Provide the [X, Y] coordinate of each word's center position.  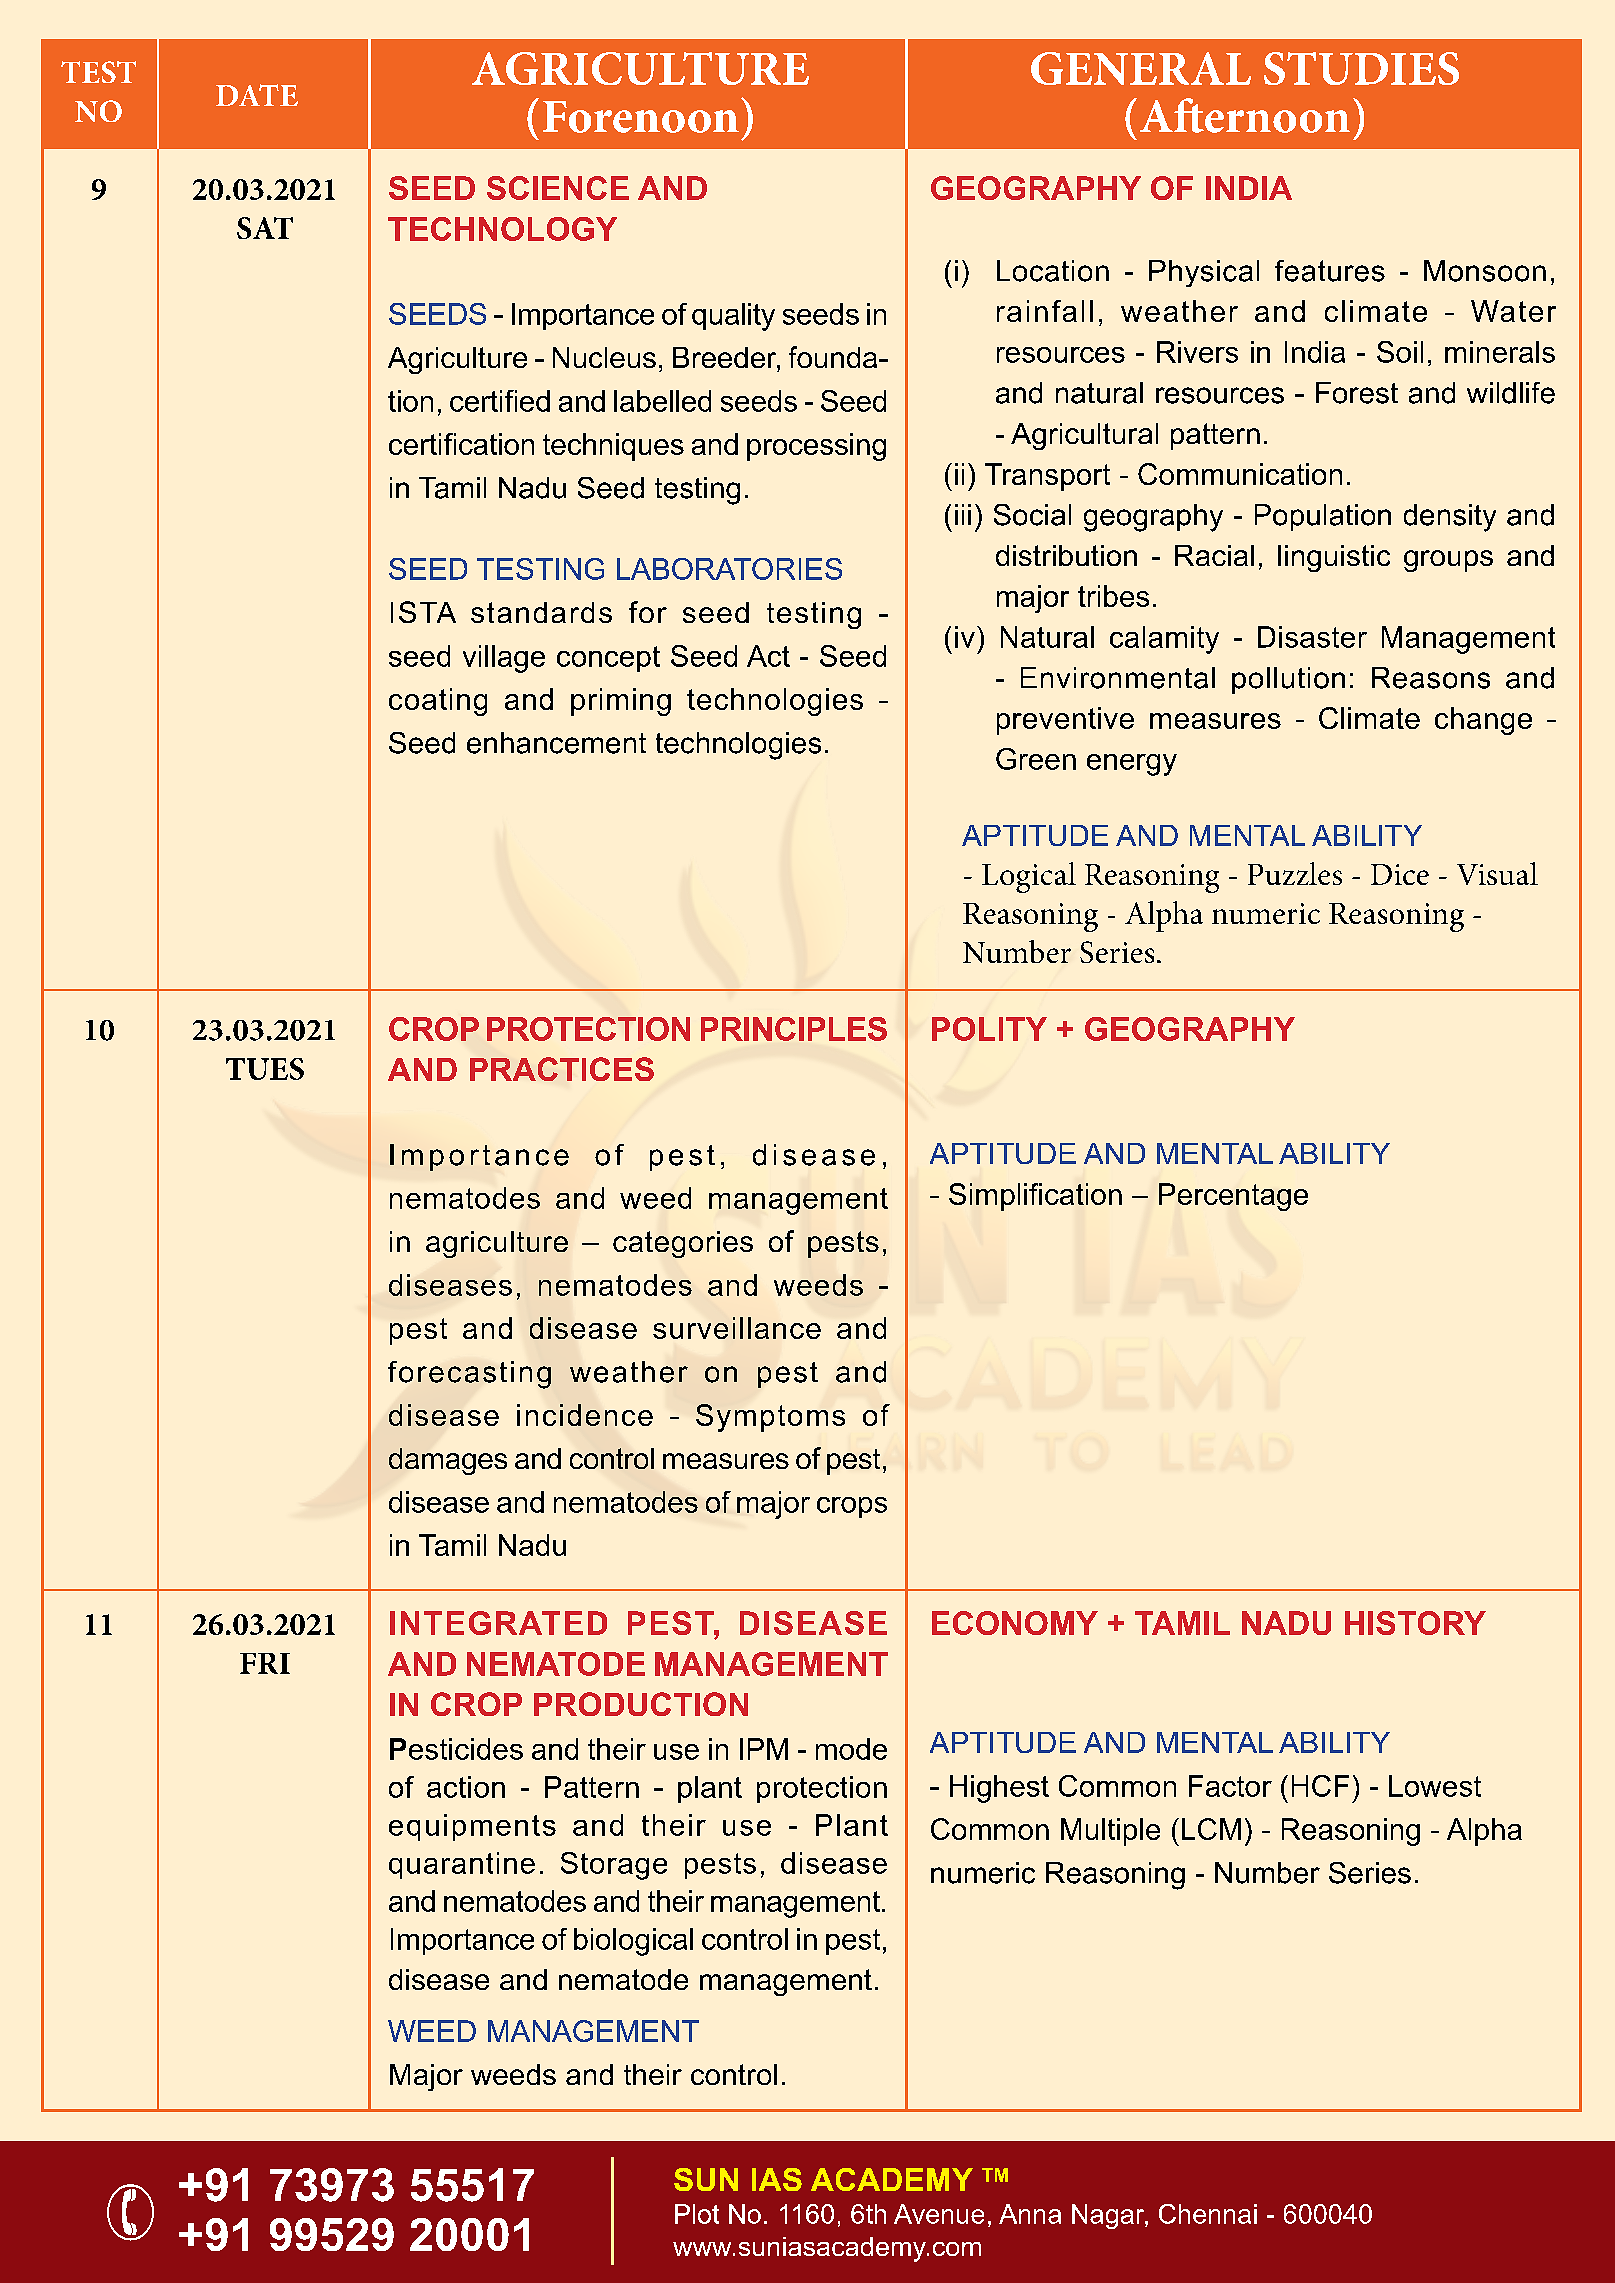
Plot [697, 2214]
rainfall [1045, 311]
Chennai [1208, 2214]
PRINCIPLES [794, 1029]
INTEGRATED [498, 1623]
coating [438, 702]
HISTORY [1415, 1623]
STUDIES [1361, 68]
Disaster [1312, 637]
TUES [265, 1069]
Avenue [939, 2214]
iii [963, 514]
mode [851, 1749]
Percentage [1233, 1197]
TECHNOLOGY [502, 229]
